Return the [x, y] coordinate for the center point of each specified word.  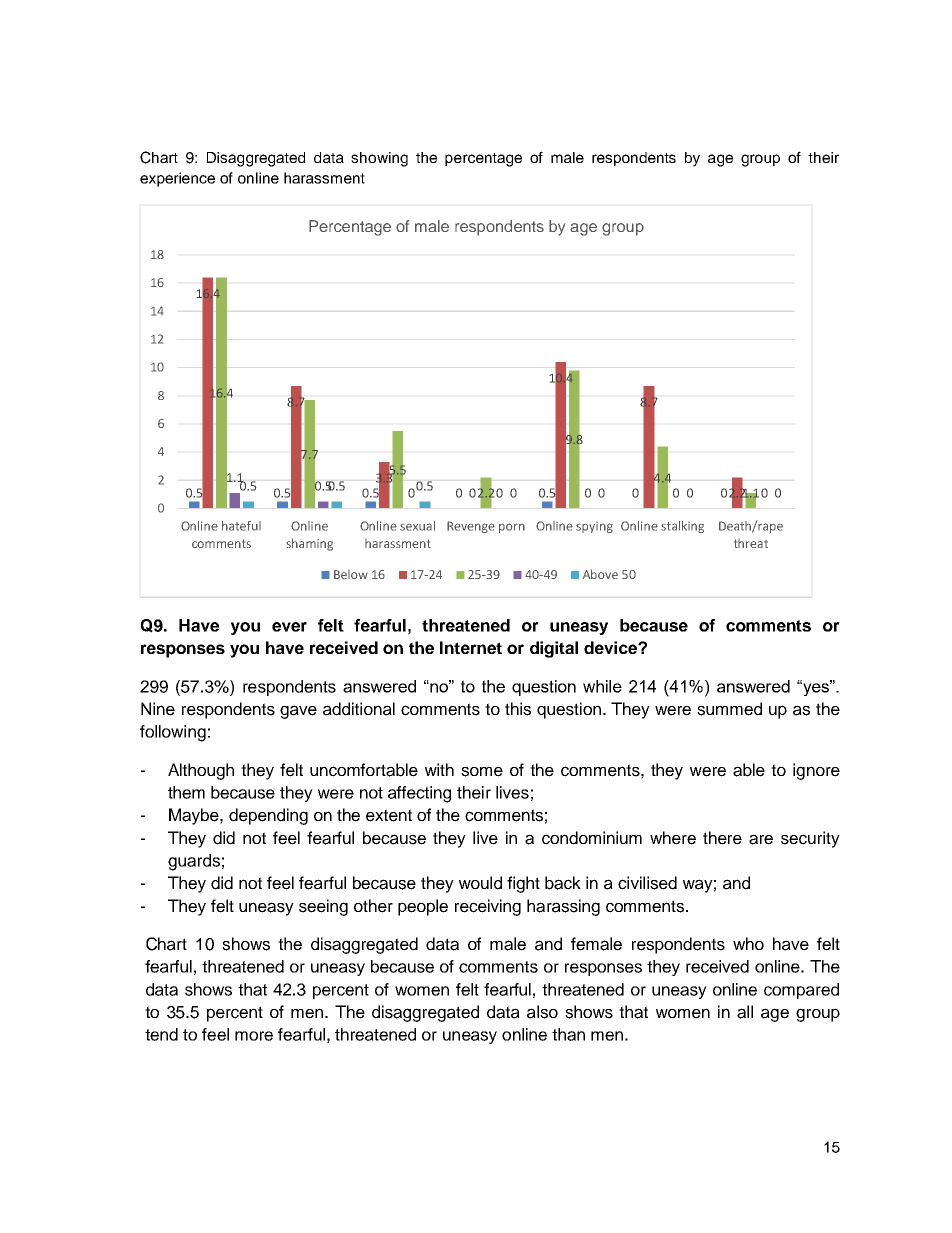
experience [177, 179]
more [254, 1036]
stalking [682, 527]
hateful [241, 526]
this [518, 709]
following [173, 733]
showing [379, 159]
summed [729, 709]
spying [594, 527]
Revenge [471, 527]
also [542, 1012]
